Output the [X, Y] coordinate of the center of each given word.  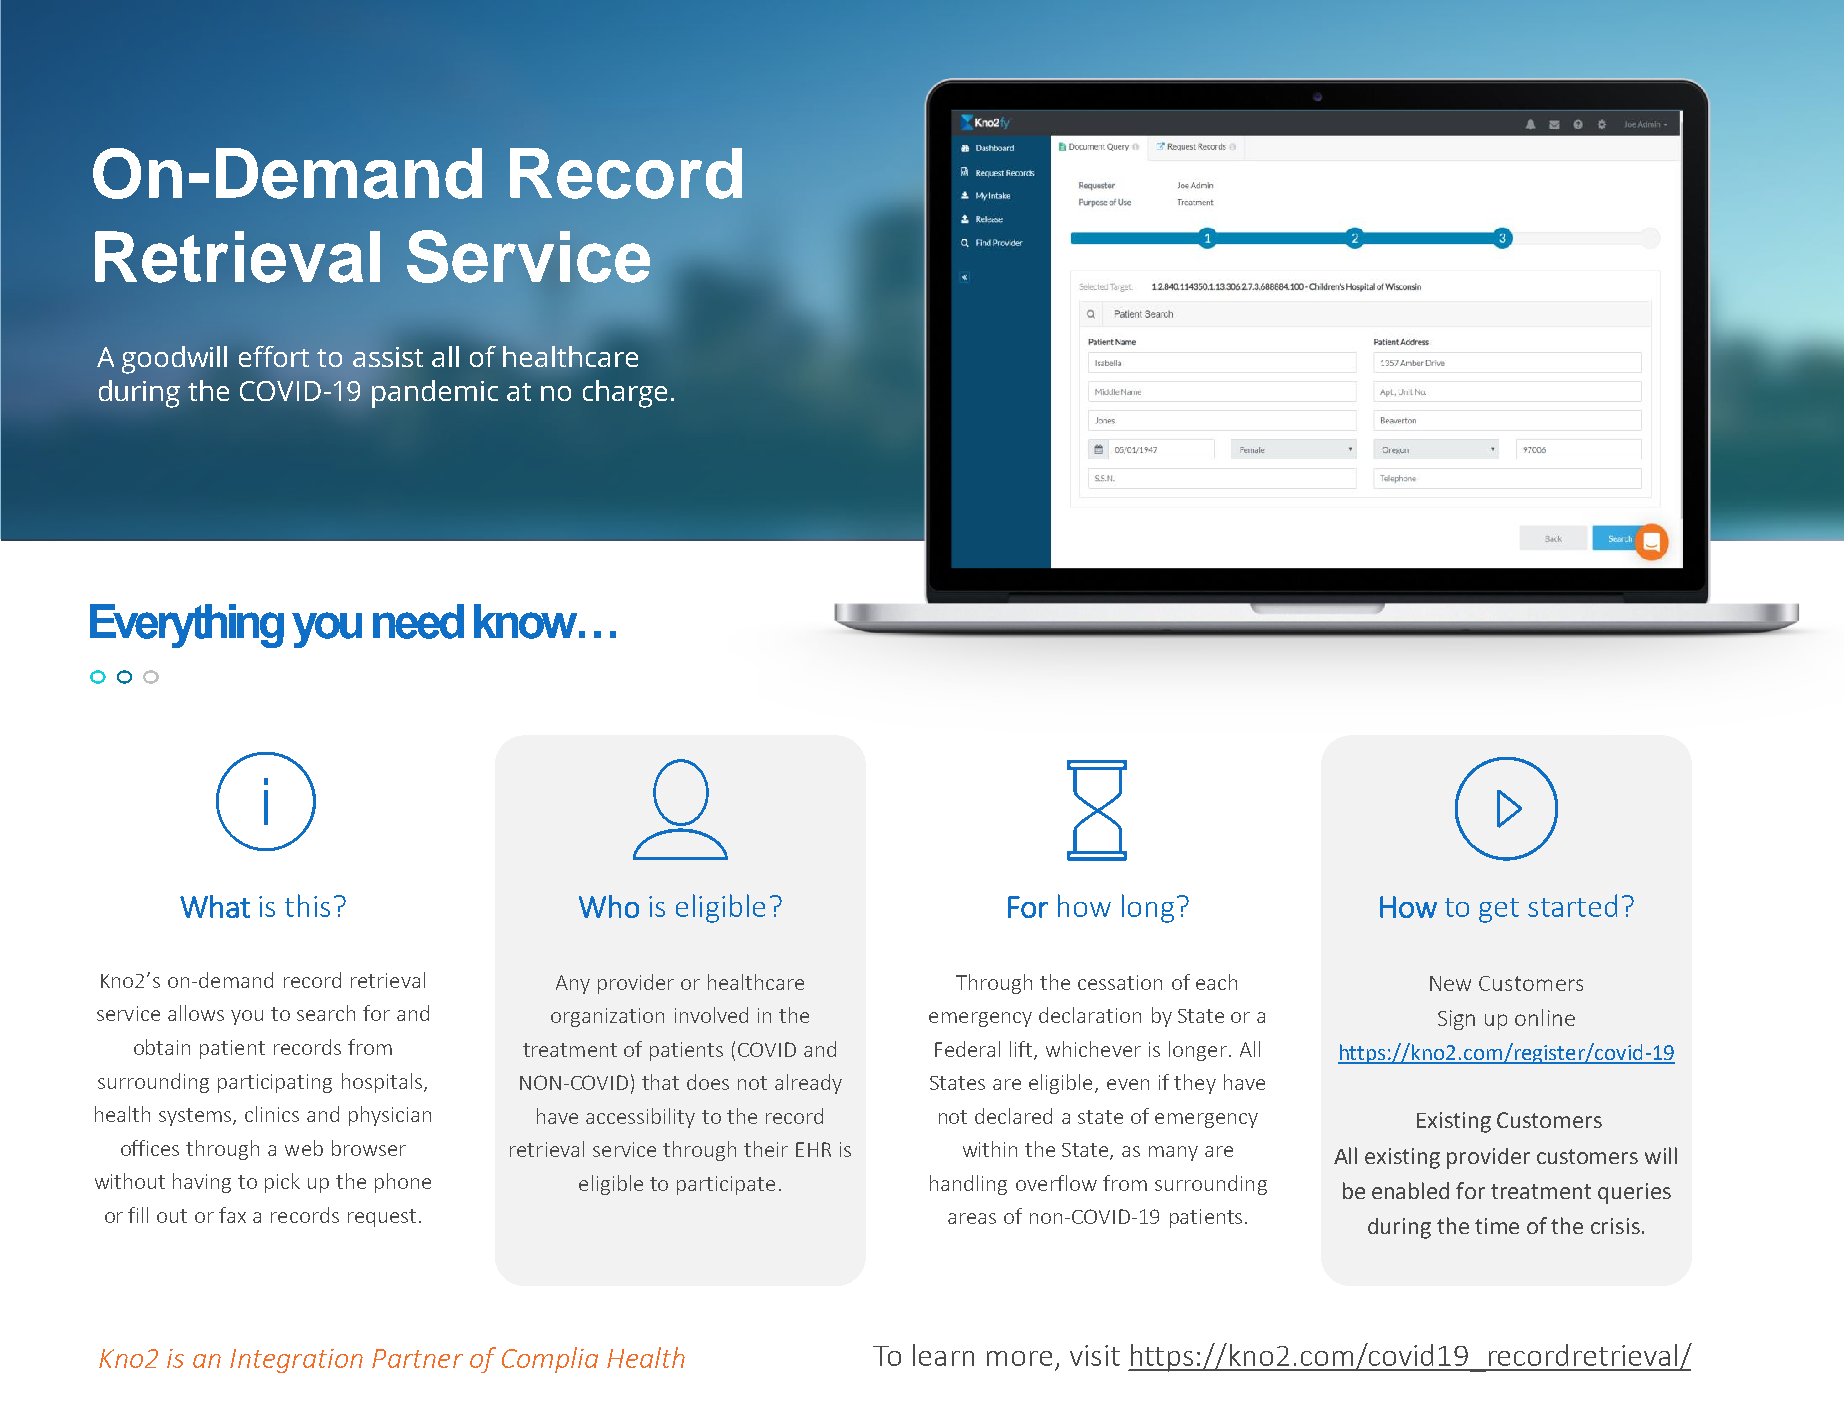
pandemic [435, 394]
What [215, 906]
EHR [813, 1149]
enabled [1410, 1190]
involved [711, 1015]
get [1499, 910]
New [1450, 983]
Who [609, 906]
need [418, 621]
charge [625, 394]
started [1572, 905]
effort [274, 356]
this [307, 905]
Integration [296, 1361]
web [304, 1148]
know [525, 621]
